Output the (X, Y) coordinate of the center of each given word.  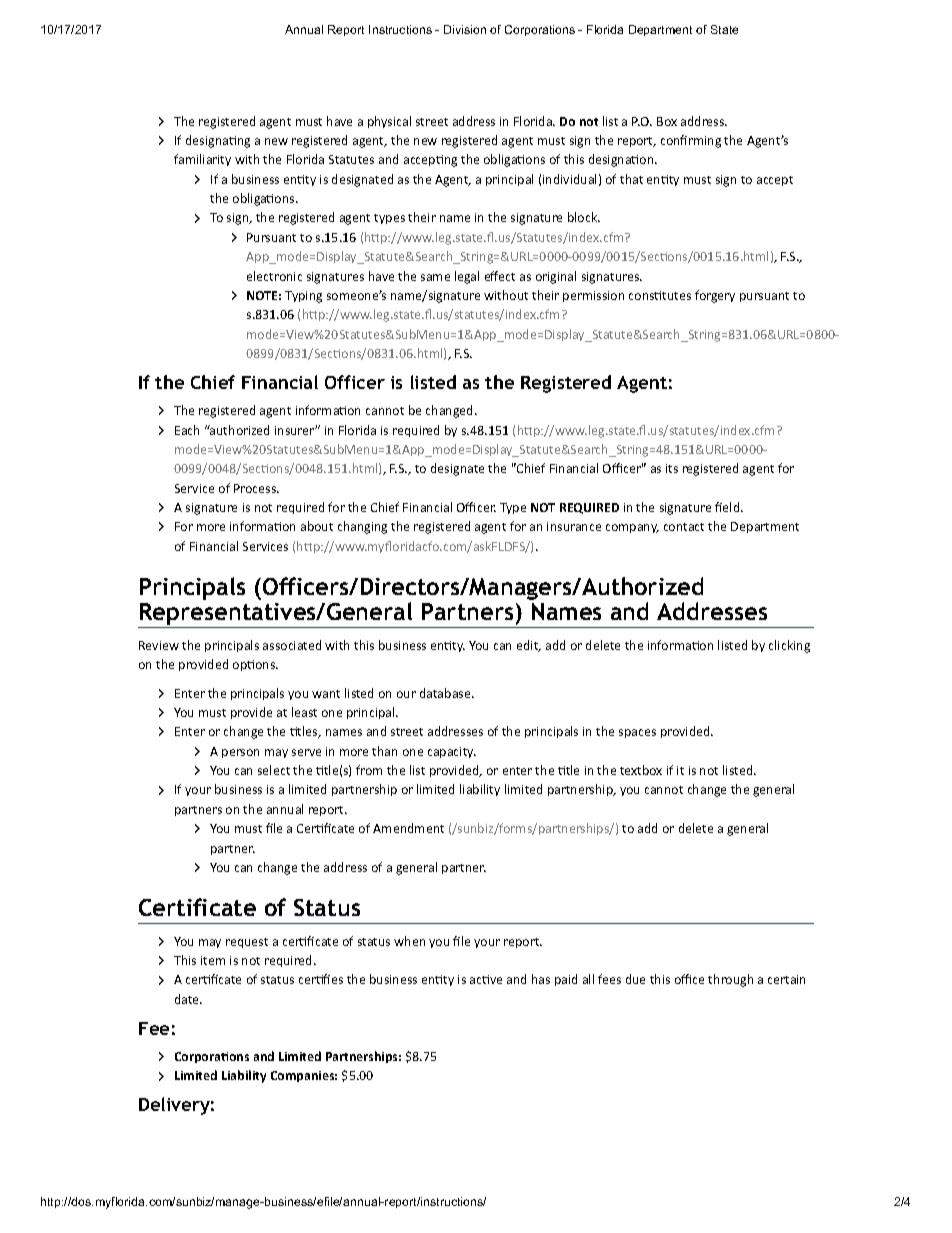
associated (292, 645)
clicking (789, 646)
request (247, 943)
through (730, 980)
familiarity (202, 160)
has (541, 979)
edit (529, 646)
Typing (303, 297)
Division (465, 29)
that (631, 179)
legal (467, 277)
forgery (715, 296)
